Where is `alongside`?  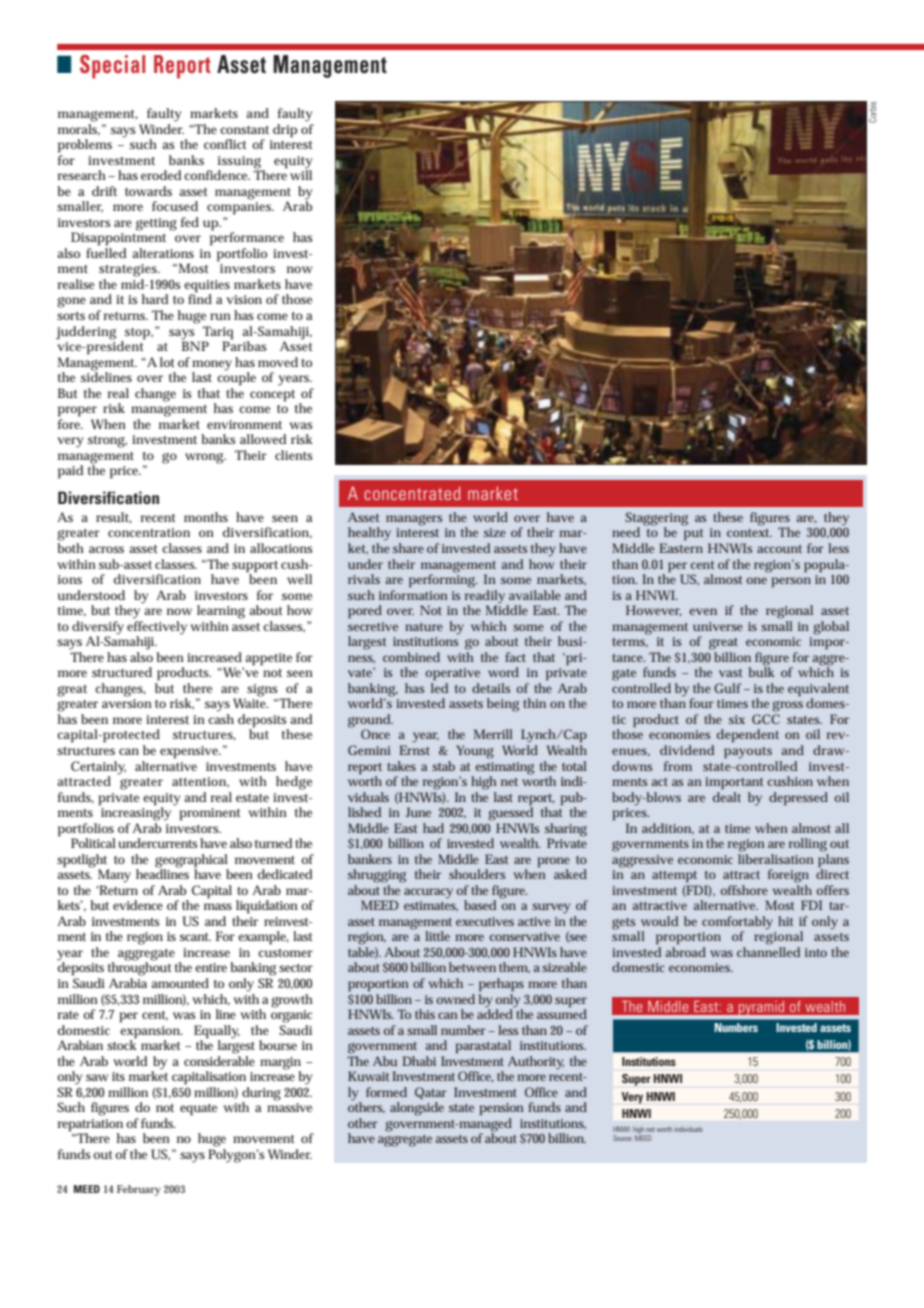
alongside is located at coordinates (417, 1109).
